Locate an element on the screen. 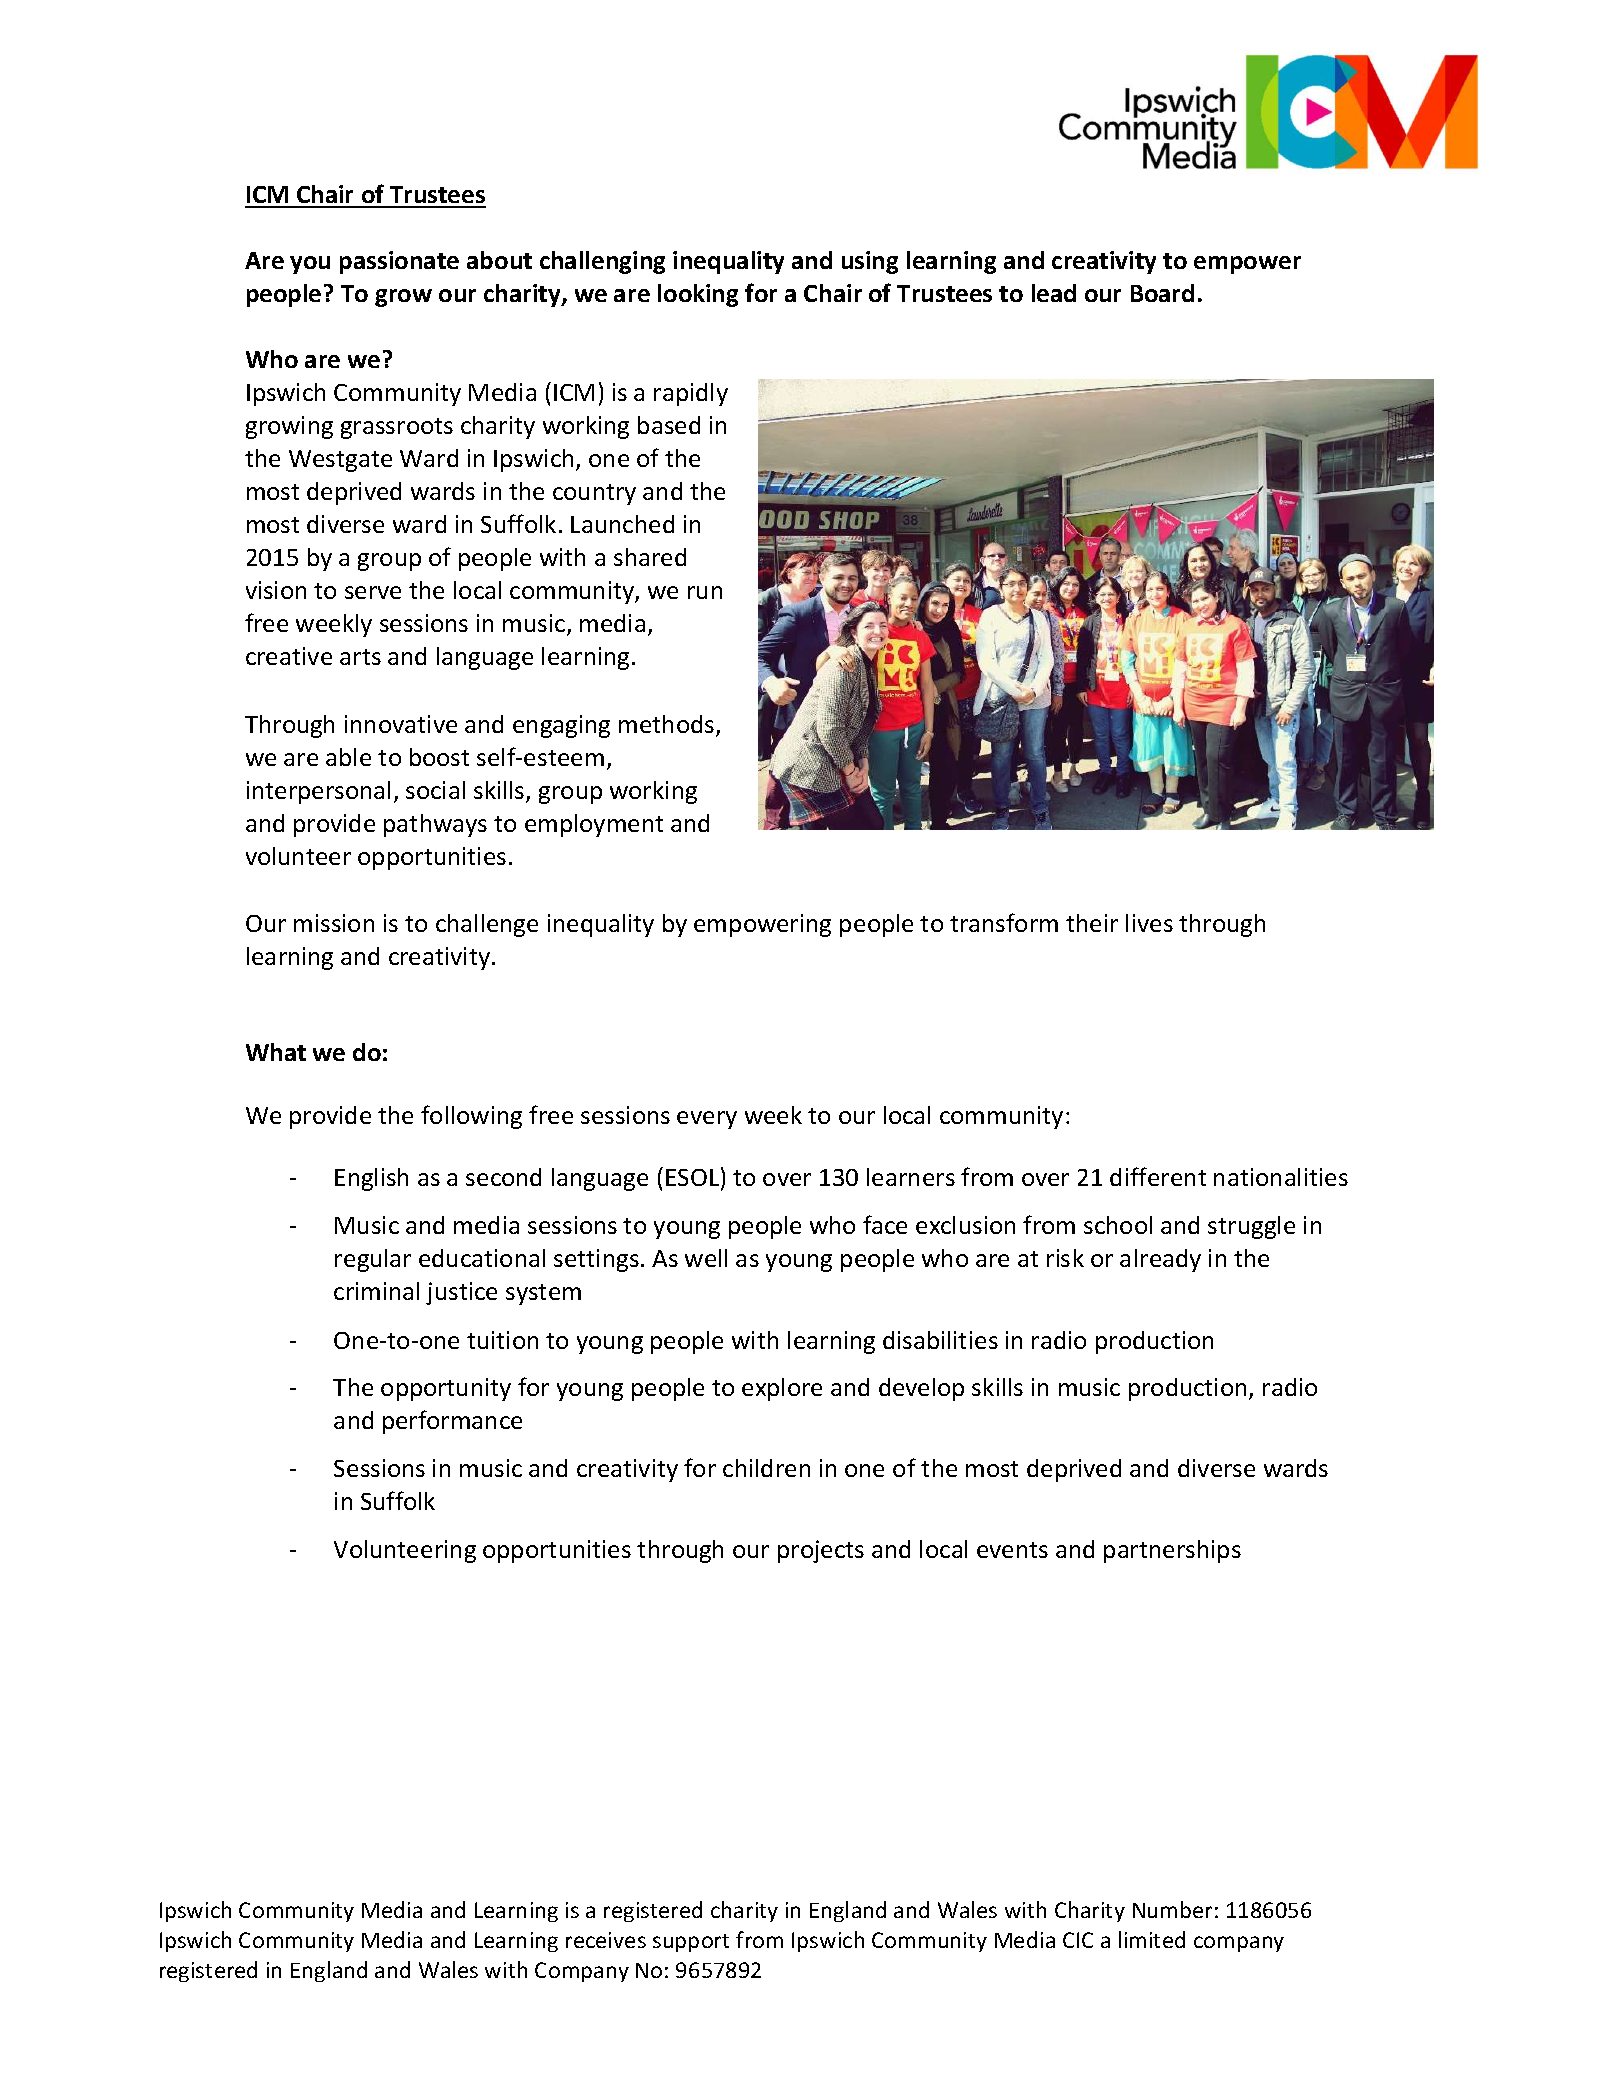  passionate is located at coordinates (399, 262).
